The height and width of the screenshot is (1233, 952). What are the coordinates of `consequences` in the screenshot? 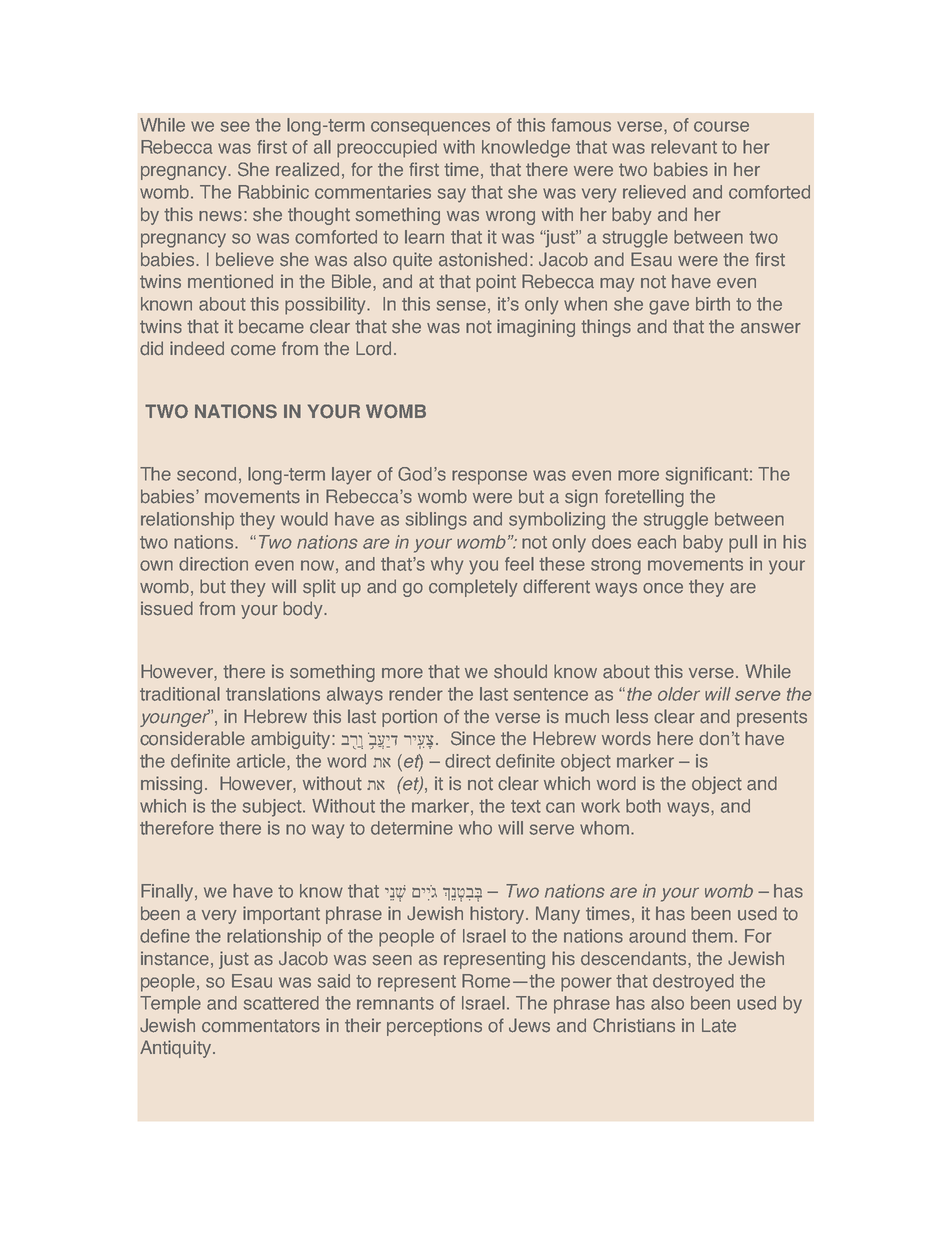 It's located at (430, 128).
